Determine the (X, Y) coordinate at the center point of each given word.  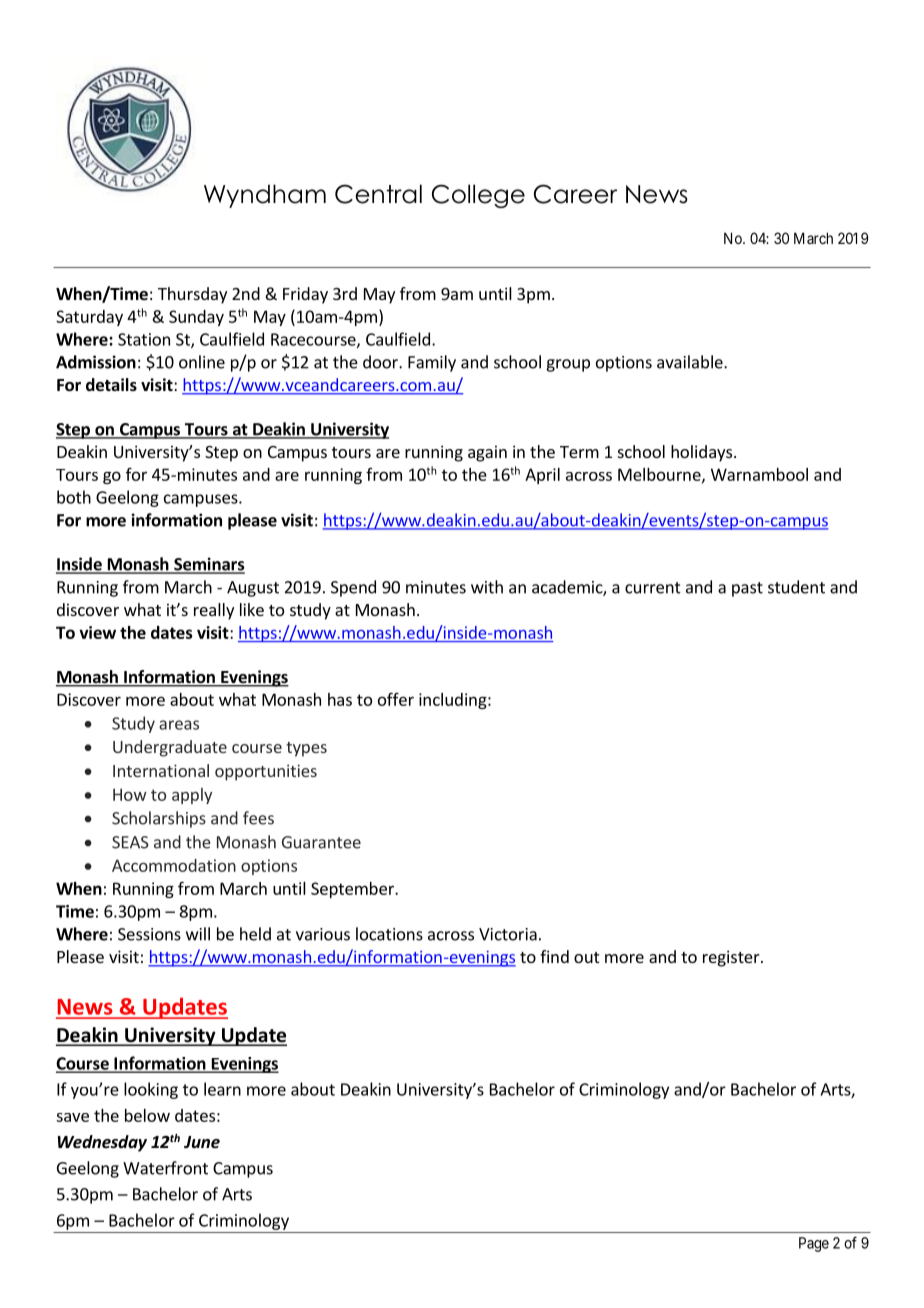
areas (179, 725)
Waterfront (165, 1168)
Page (814, 1244)
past (747, 589)
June (202, 1142)
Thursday (192, 295)
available (691, 362)
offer (396, 699)
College (478, 196)
